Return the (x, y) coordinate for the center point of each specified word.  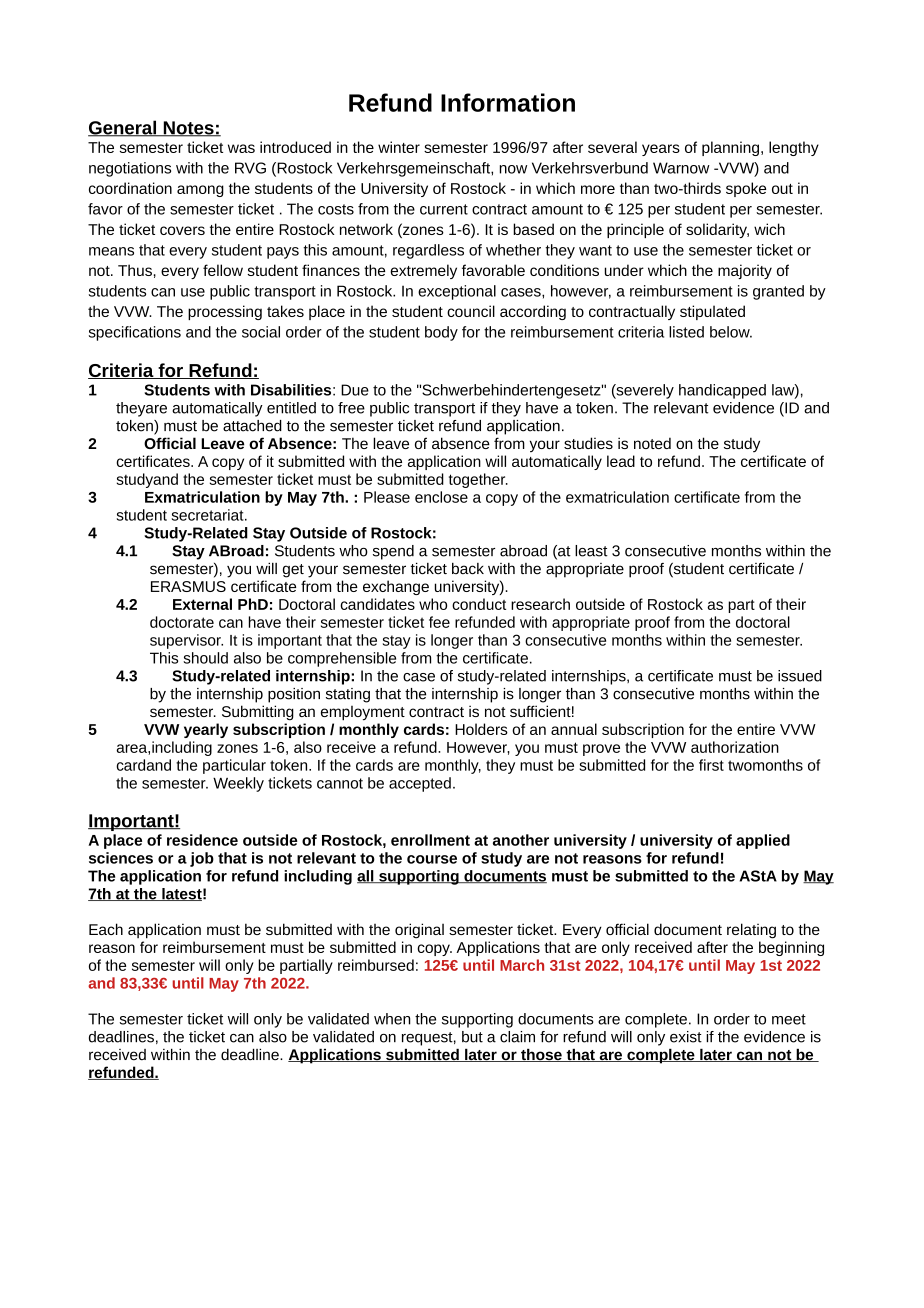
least (591, 551)
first (711, 765)
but (472, 1037)
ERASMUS (188, 586)
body (441, 333)
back (468, 569)
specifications (135, 333)
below (731, 332)
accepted (420, 784)
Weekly (238, 784)
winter (399, 147)
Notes (188, 129)
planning (730, 148)
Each (106, 929)
